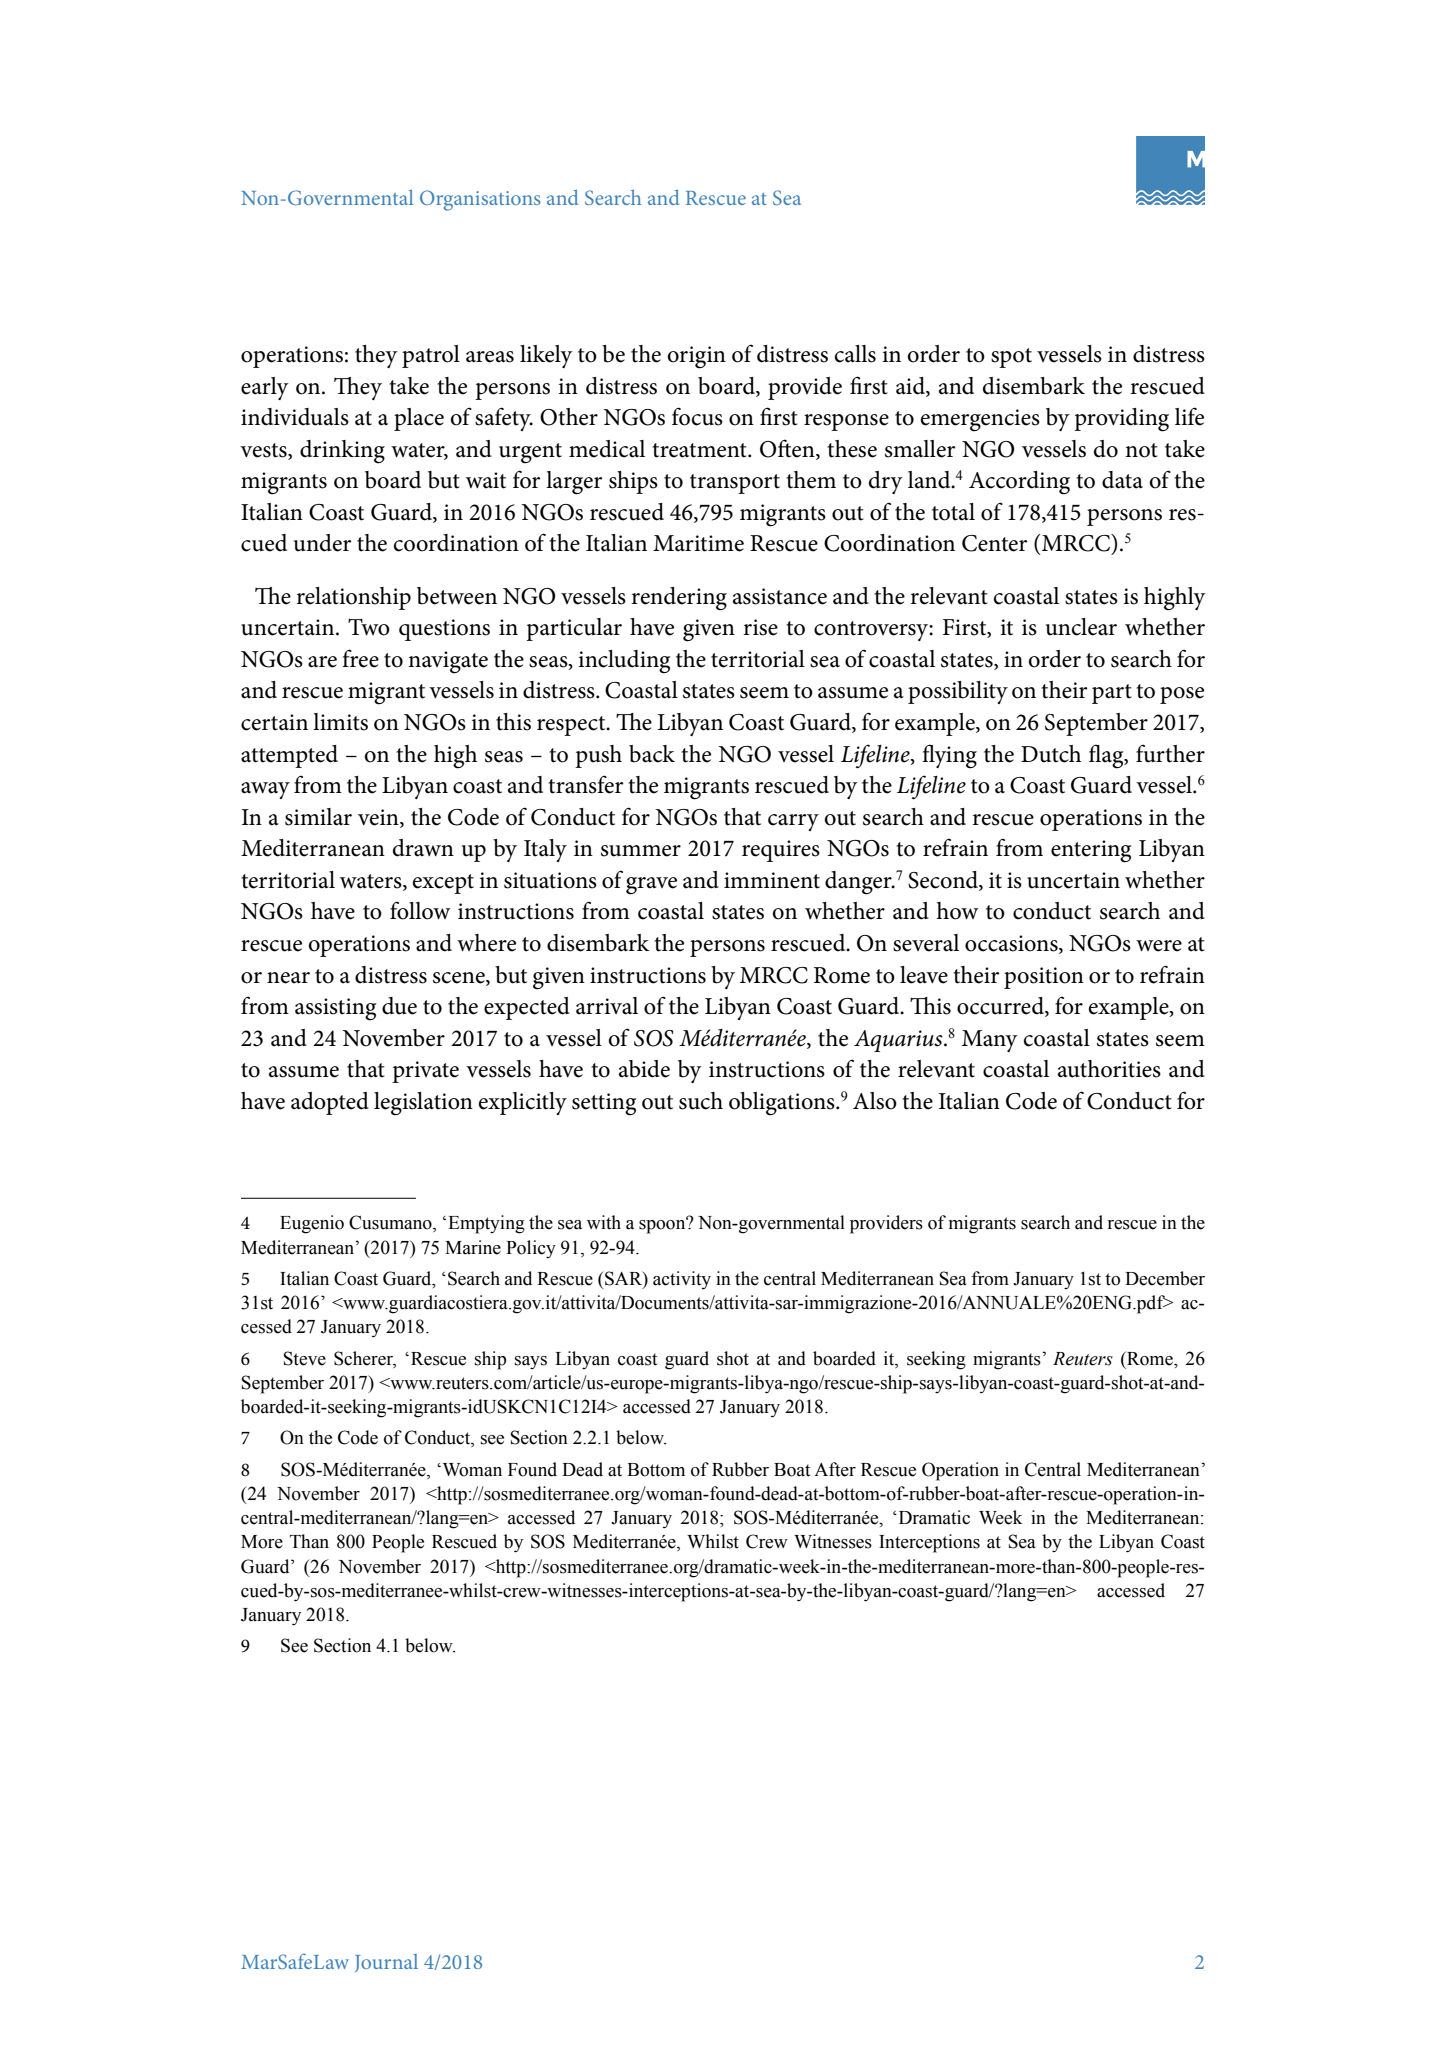  What do you see at coordinates (1165, 1278) in the screenshot?
I see `December` at bounding box center [1165, 1278].
